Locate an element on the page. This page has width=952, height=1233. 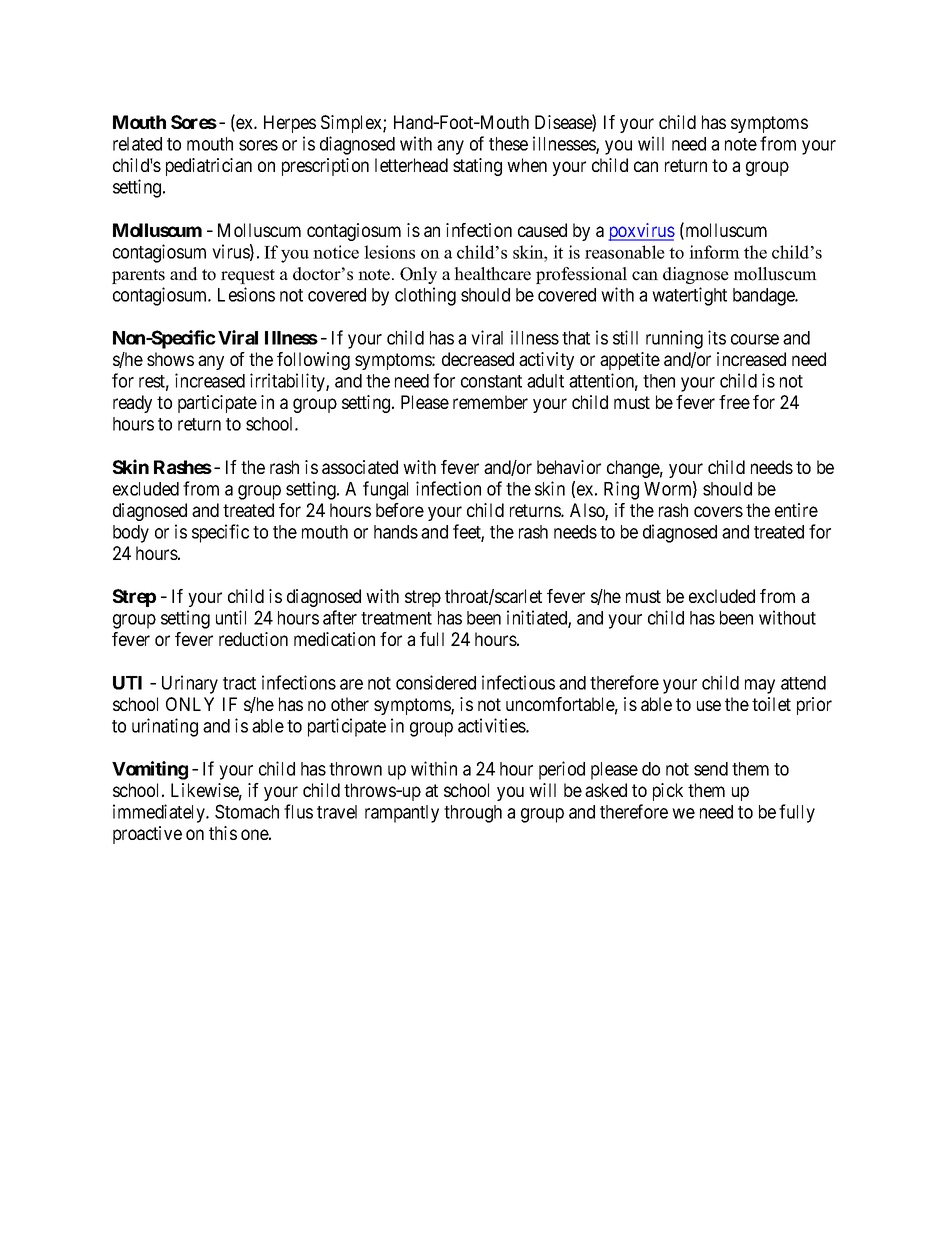
pediatrician is located at coordinates (209, 167).
